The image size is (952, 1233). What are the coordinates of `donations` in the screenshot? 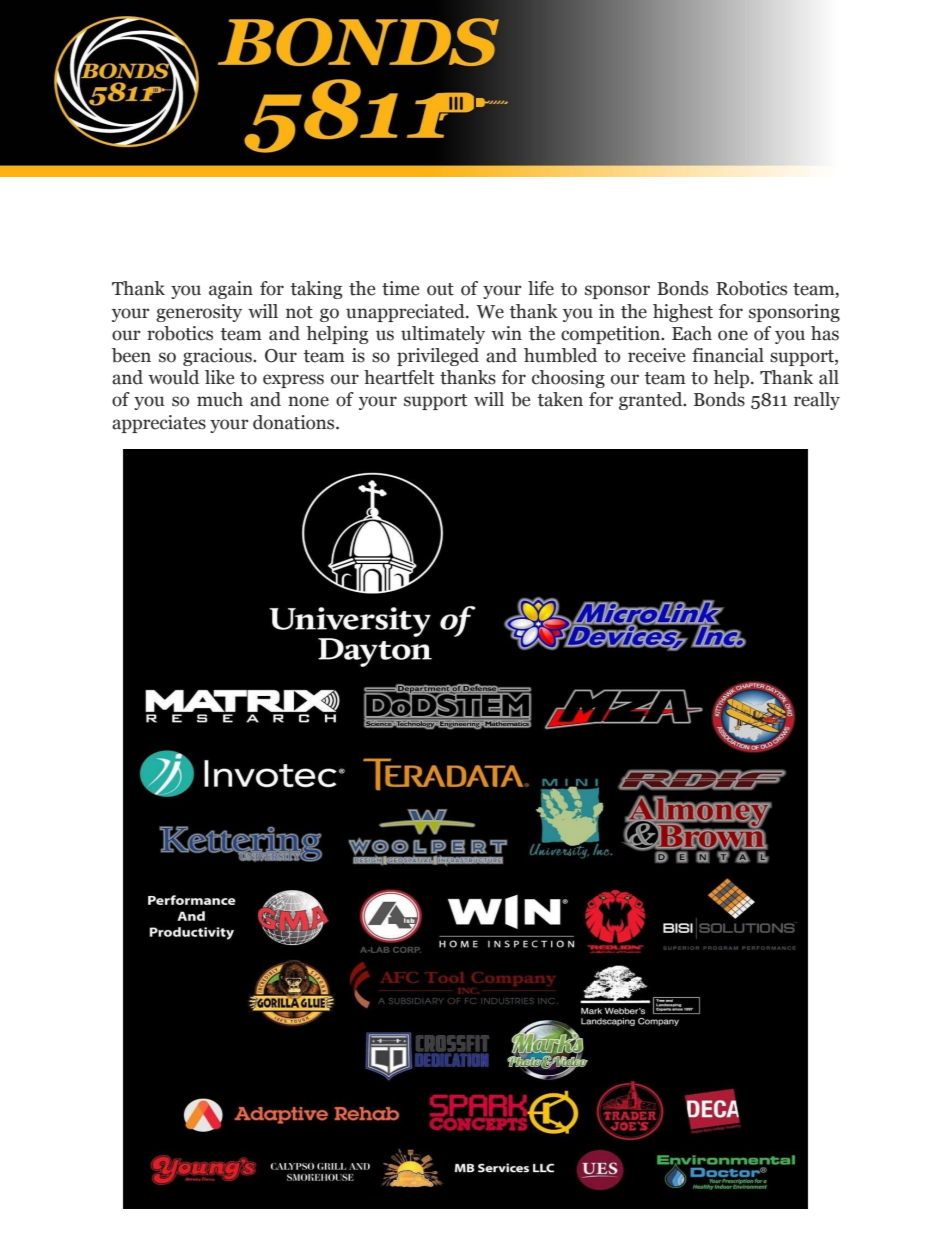 It's located at (295, 422).
